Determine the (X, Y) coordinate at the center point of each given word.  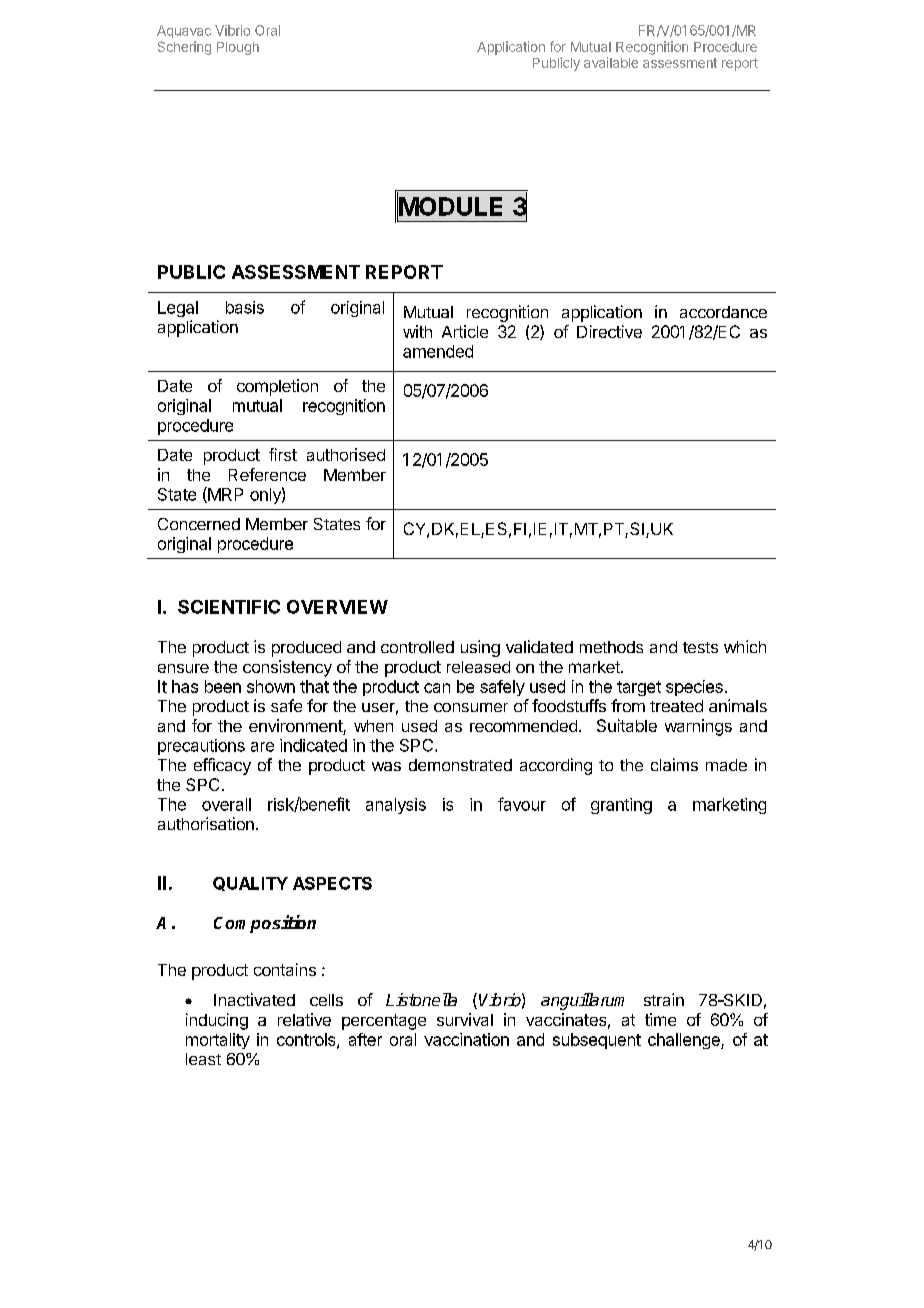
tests (700, 647)
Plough (238, 48)
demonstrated (460, 765)
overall (226, 804)
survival (465, 1019)
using (480, 648)
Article (465, 331)
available (611, 62)
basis (245, 307)
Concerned (199, 524)
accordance (723, 312)
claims (674, 764)
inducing (217, 1021)
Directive (609, 331)
